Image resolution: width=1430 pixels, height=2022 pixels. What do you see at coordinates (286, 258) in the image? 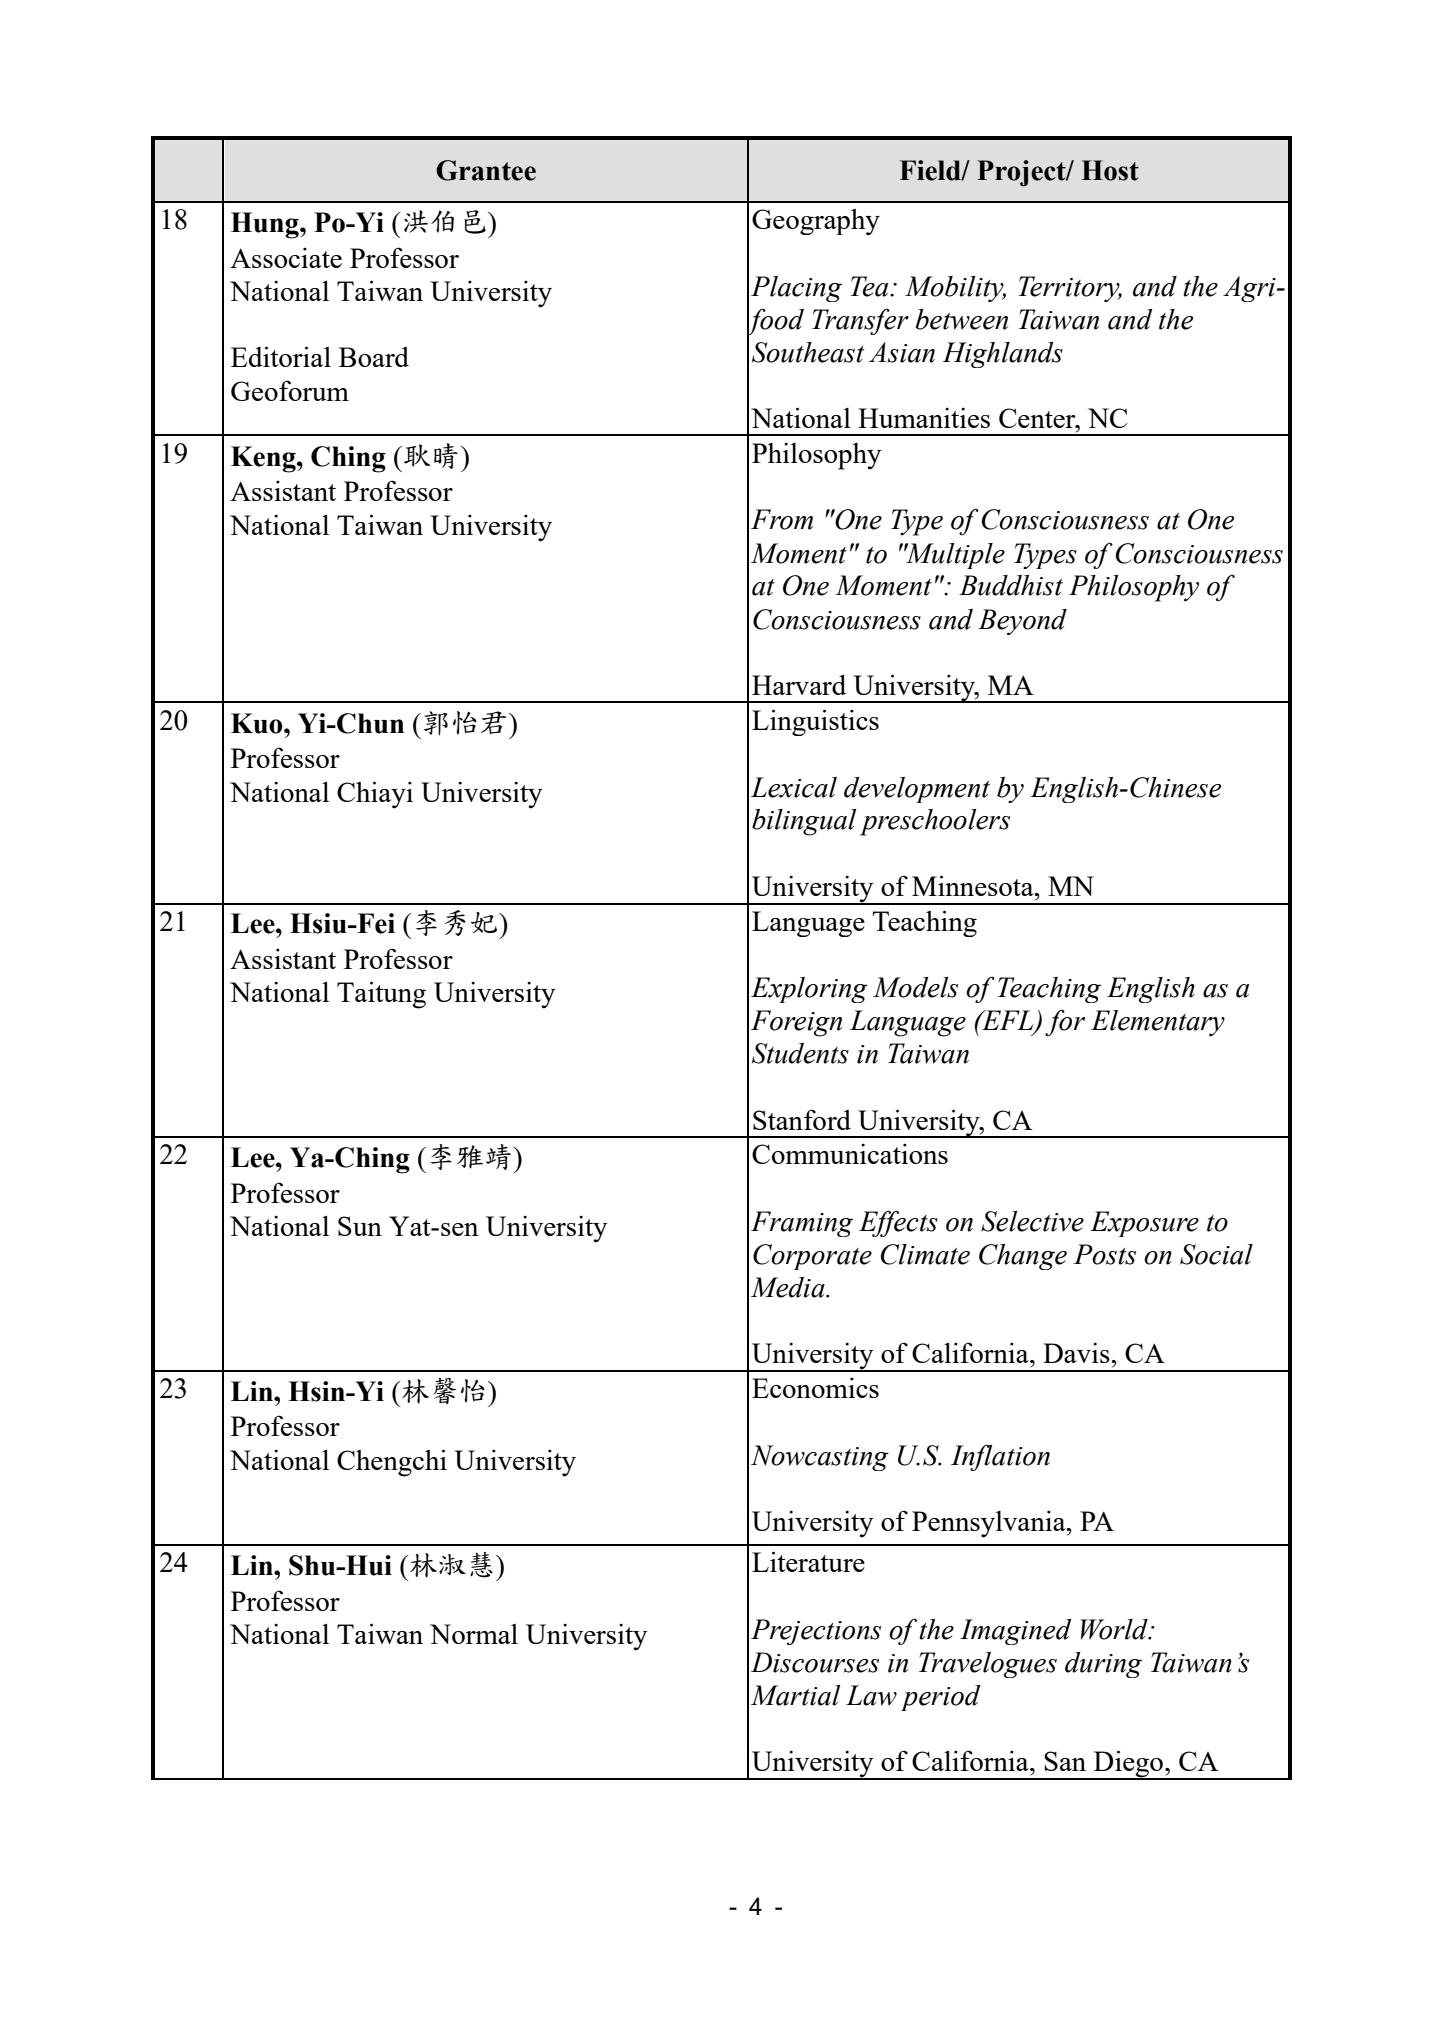
I see `Associate` at bounding box center [286, 258].
